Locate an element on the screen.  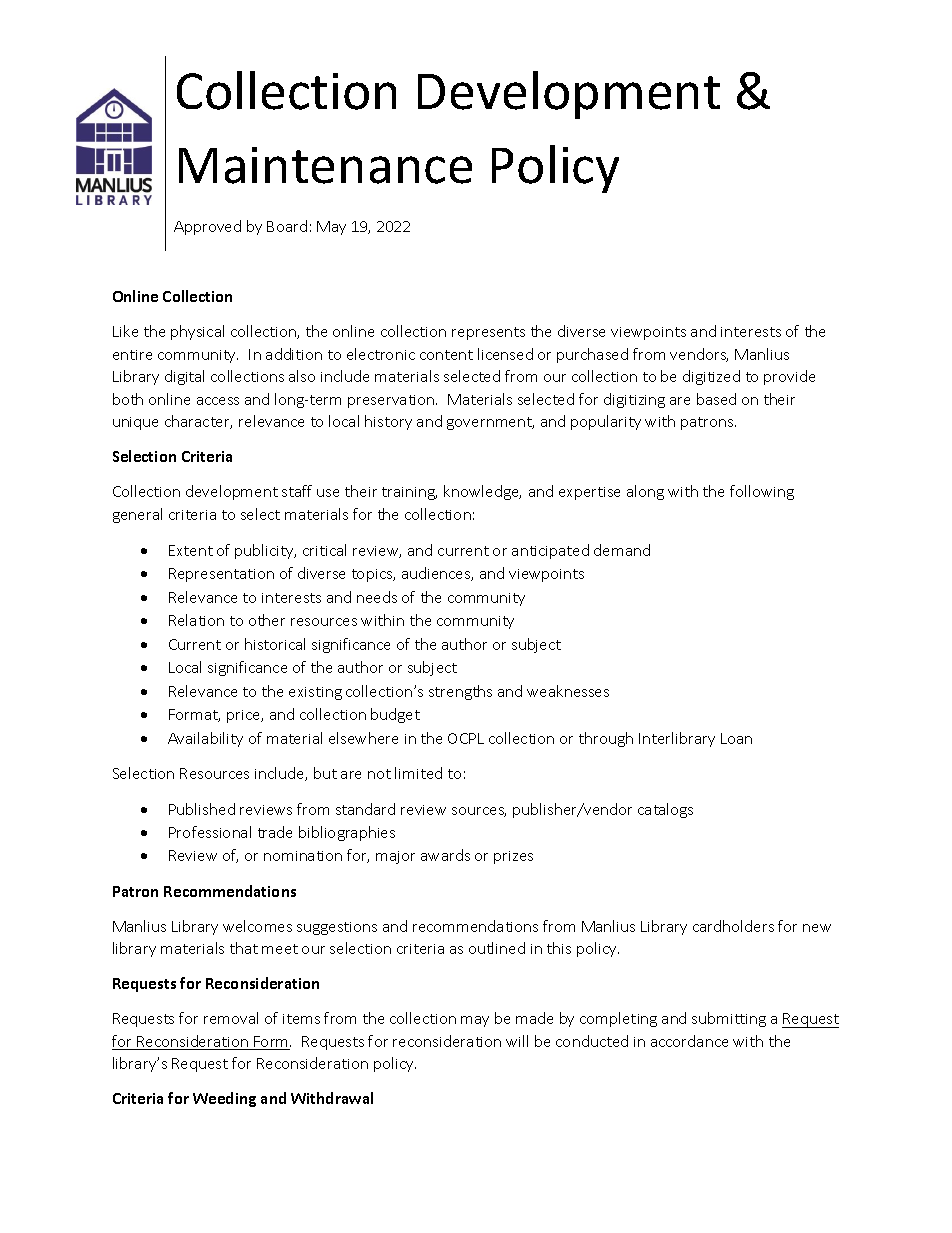
digitized is located at coordinates (711, 377).
